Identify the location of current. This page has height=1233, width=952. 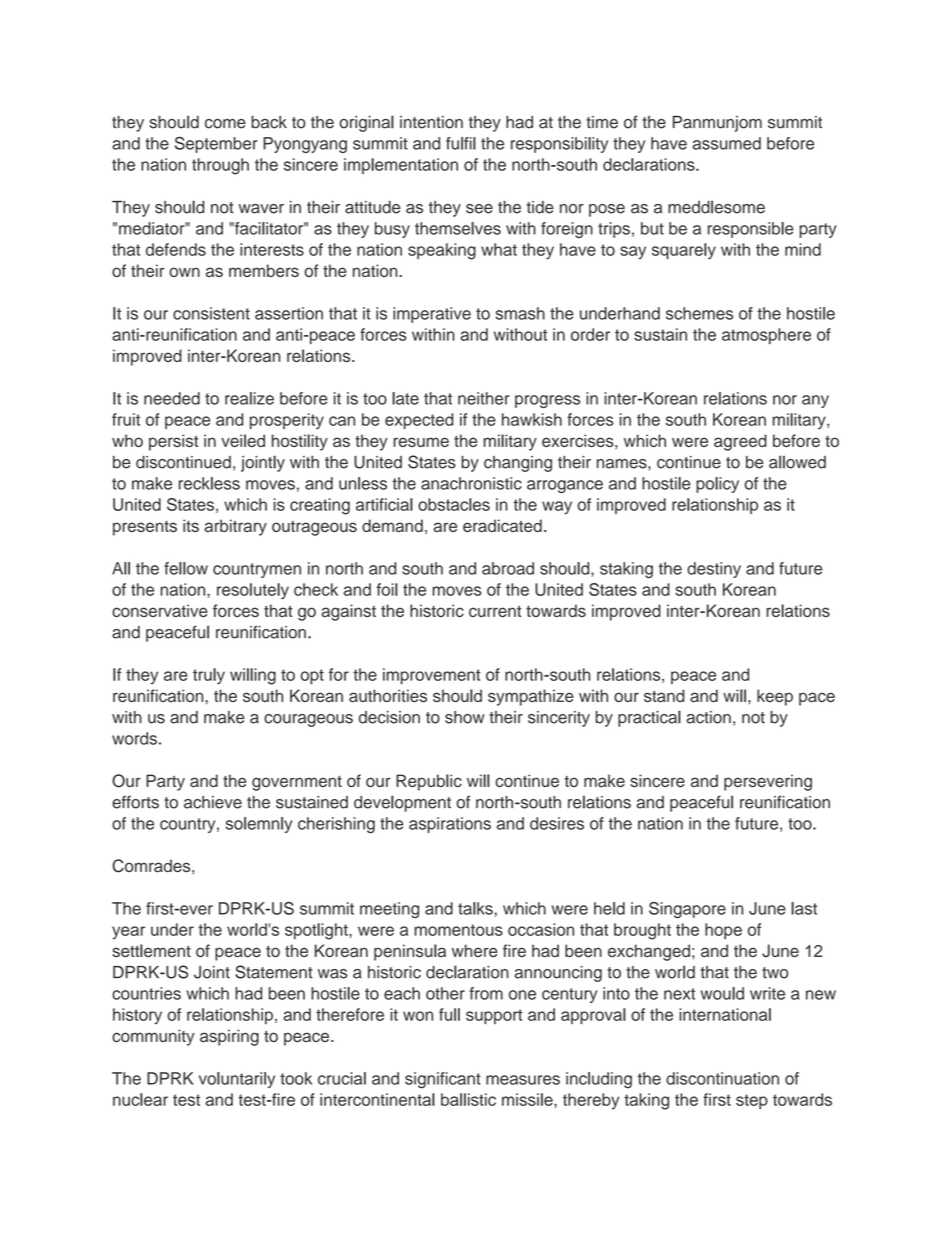
(495, 611).
